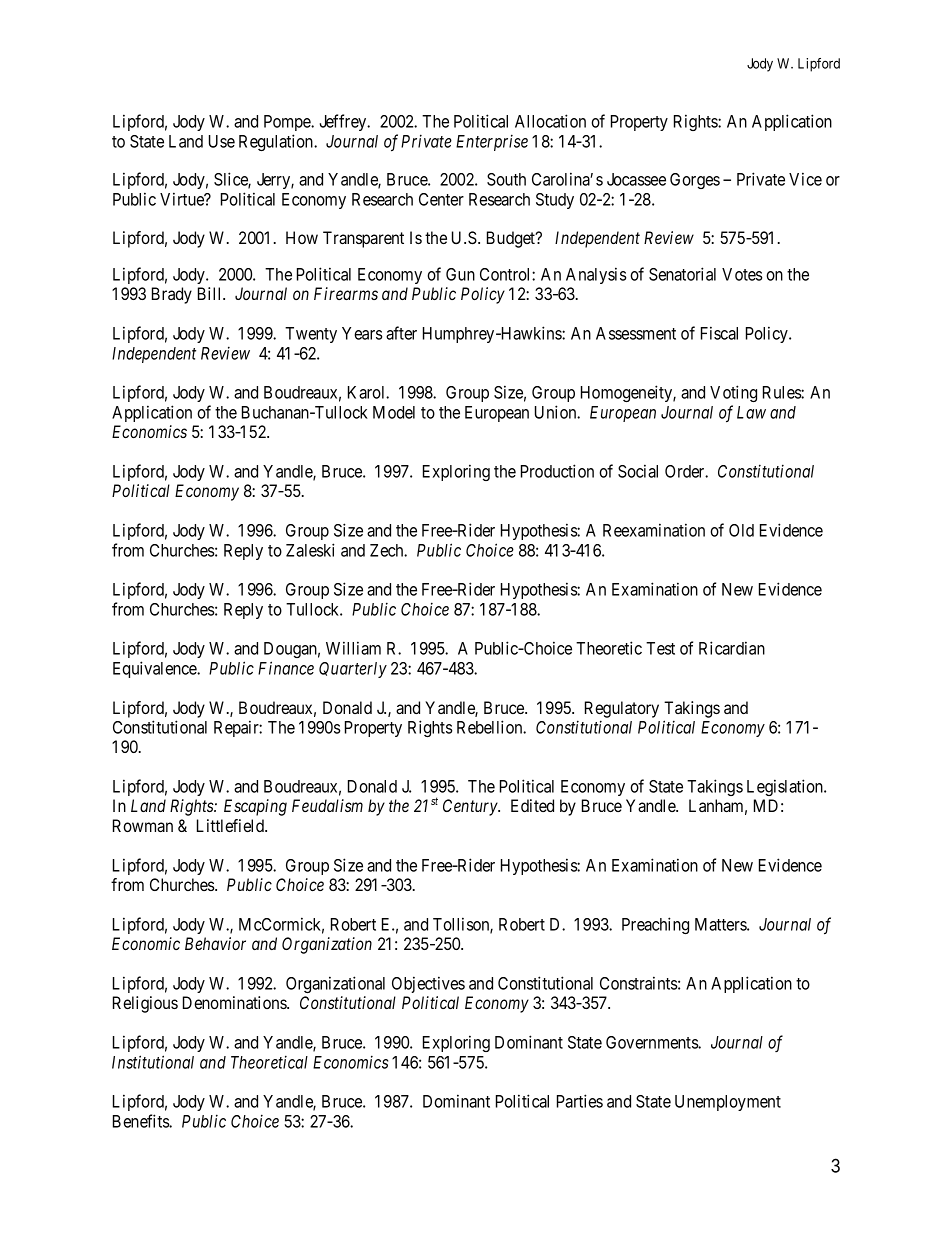 The width and height of the screenshot is (952, 1233). Describe the element at coordinates (153, 1062) in the screenshot. I see `Institutional` at that location.
